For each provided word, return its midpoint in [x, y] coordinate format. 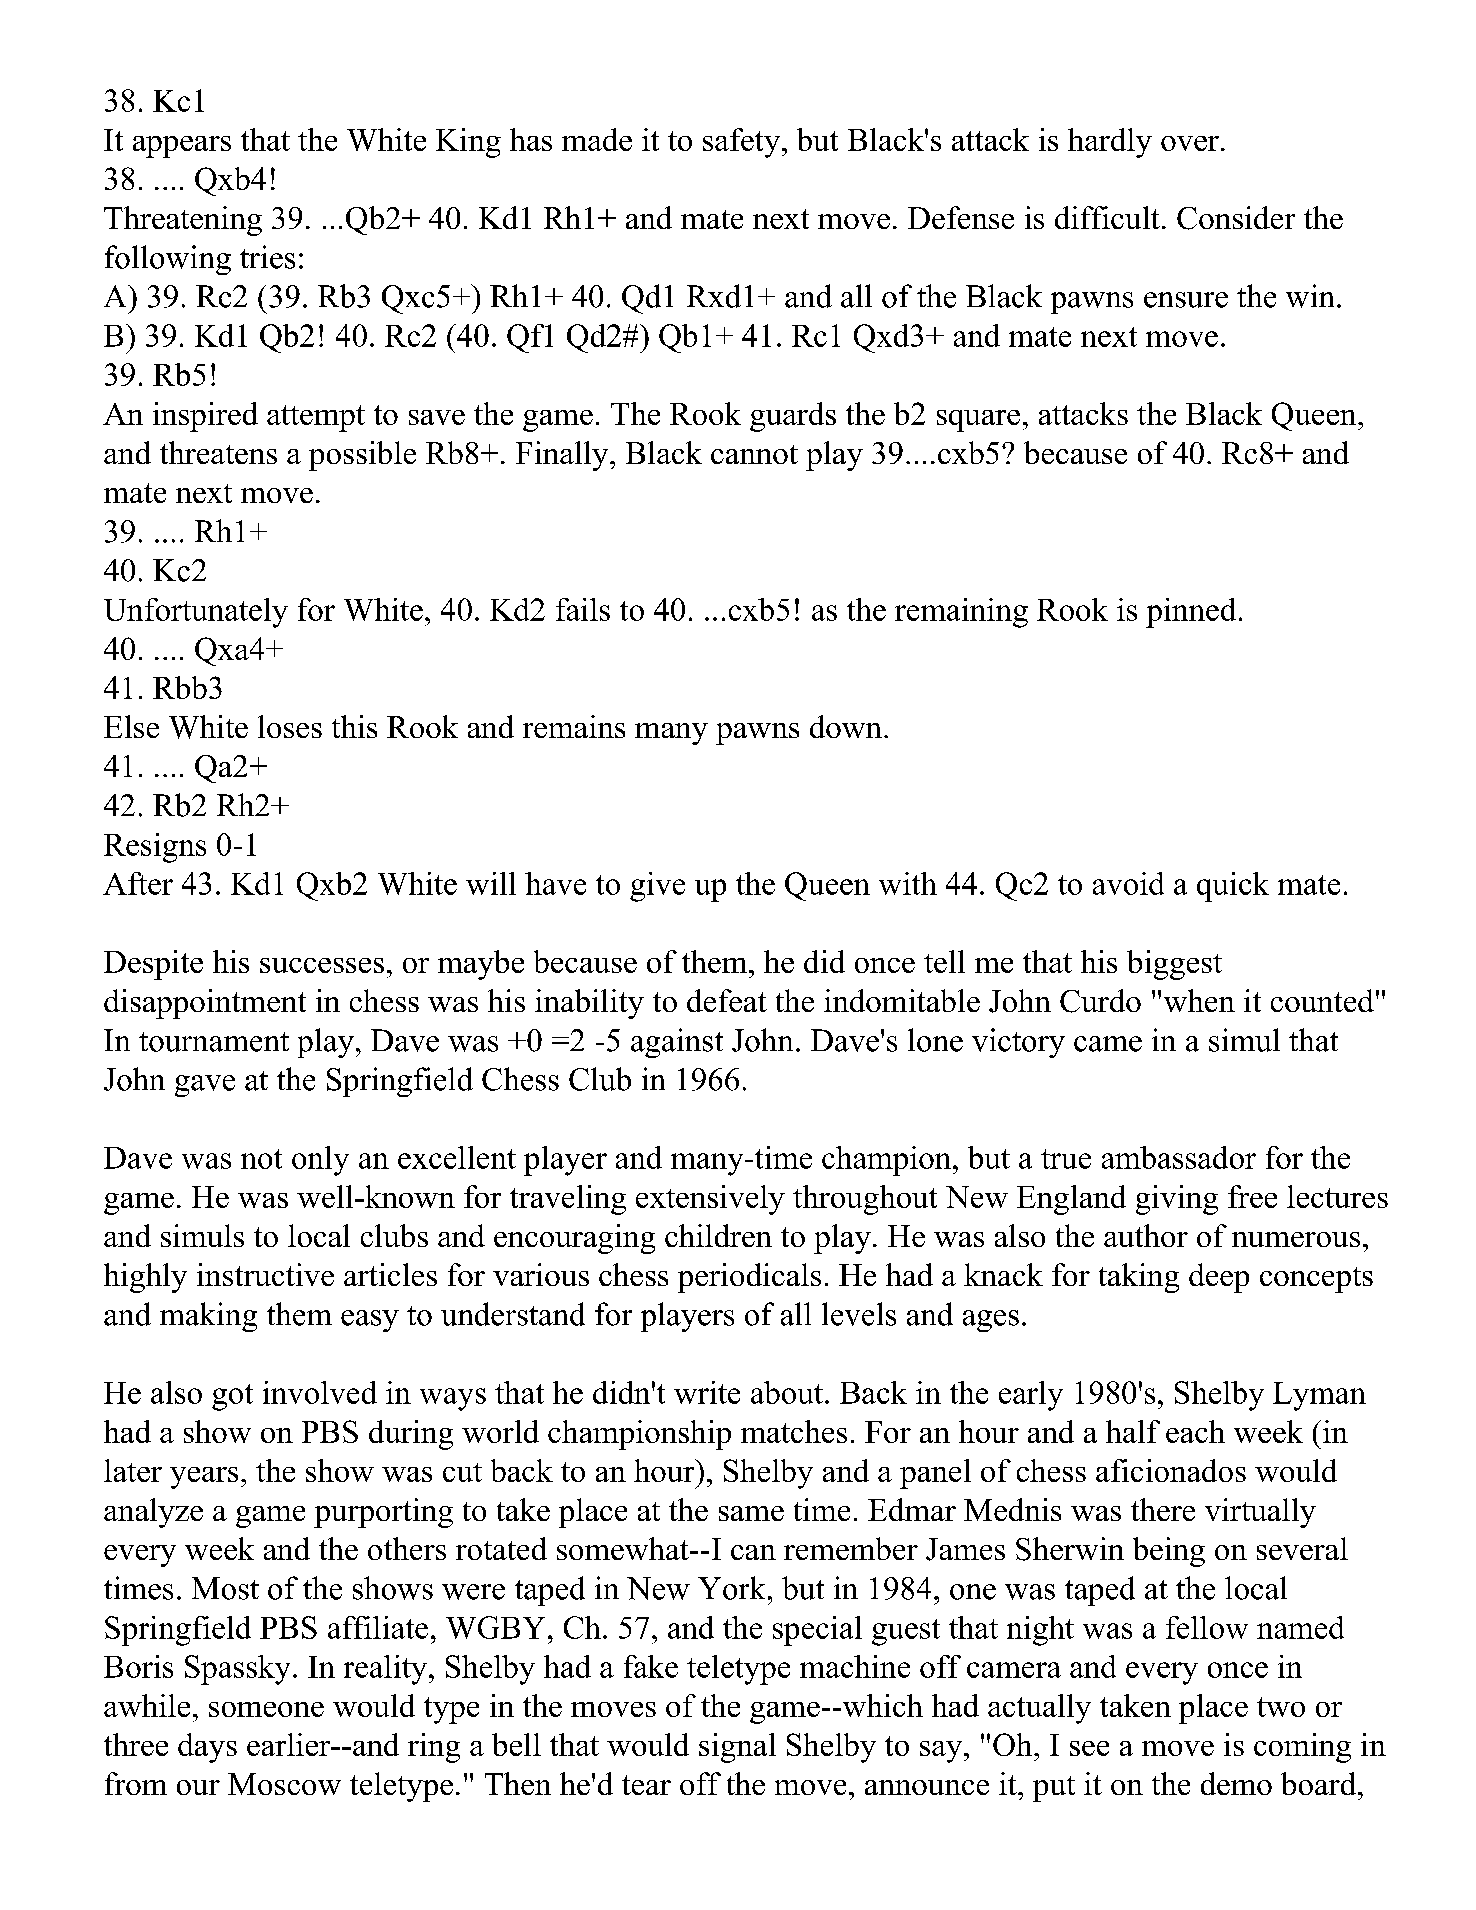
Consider [1236, 218]
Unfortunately [196, 613]
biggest [1174, 965]
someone [266, 1709]
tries [267, 257]
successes [322, 965]
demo [1236, 1783]
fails [583, 609]
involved [320, 1392]
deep [1219, 1278]
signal [737, 1748]
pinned [1191, 613]
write [707, 1392]
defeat [727, 1000]
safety [741, 143]
